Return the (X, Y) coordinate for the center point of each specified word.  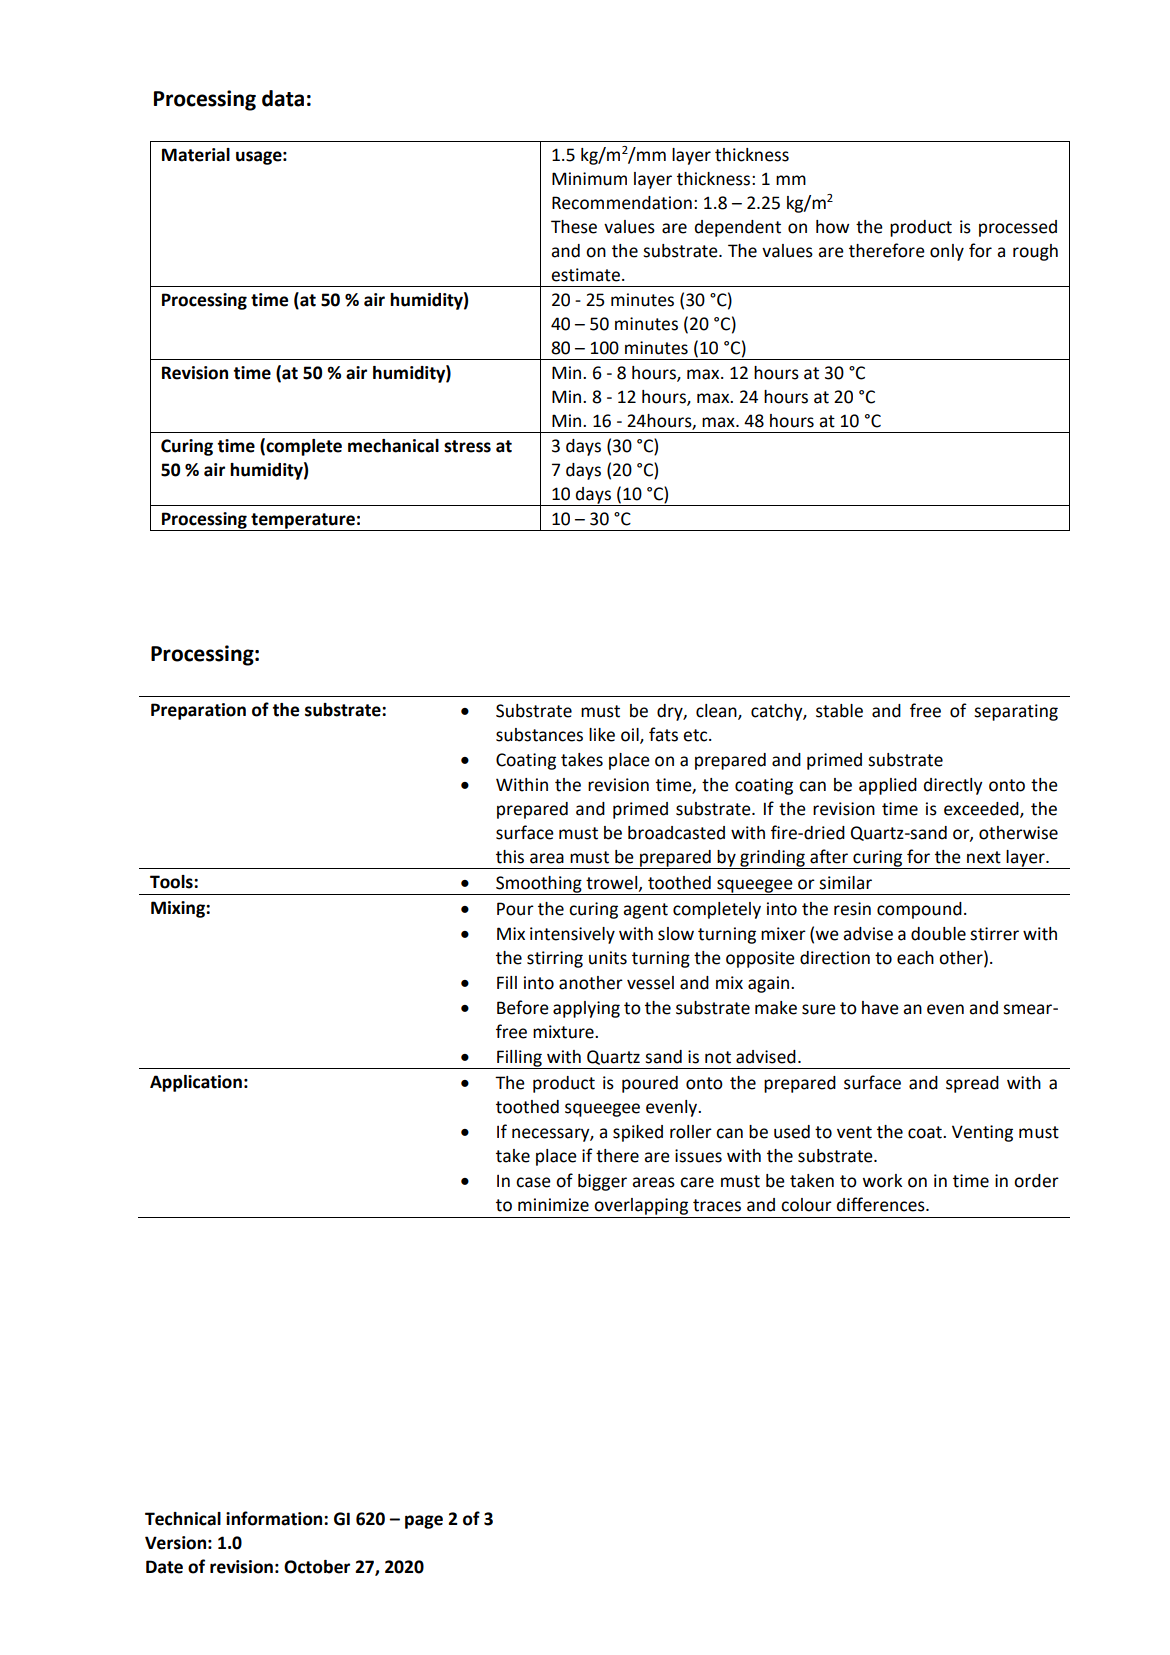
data (283, 98)
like (602, 735)
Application (196, 1083)
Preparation (198, 711)
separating (1016, 712)
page (424, 1522)
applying (586, 1009)
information (275, 1518)
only (947, 252)
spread (972, 1084)
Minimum (589, 179)
